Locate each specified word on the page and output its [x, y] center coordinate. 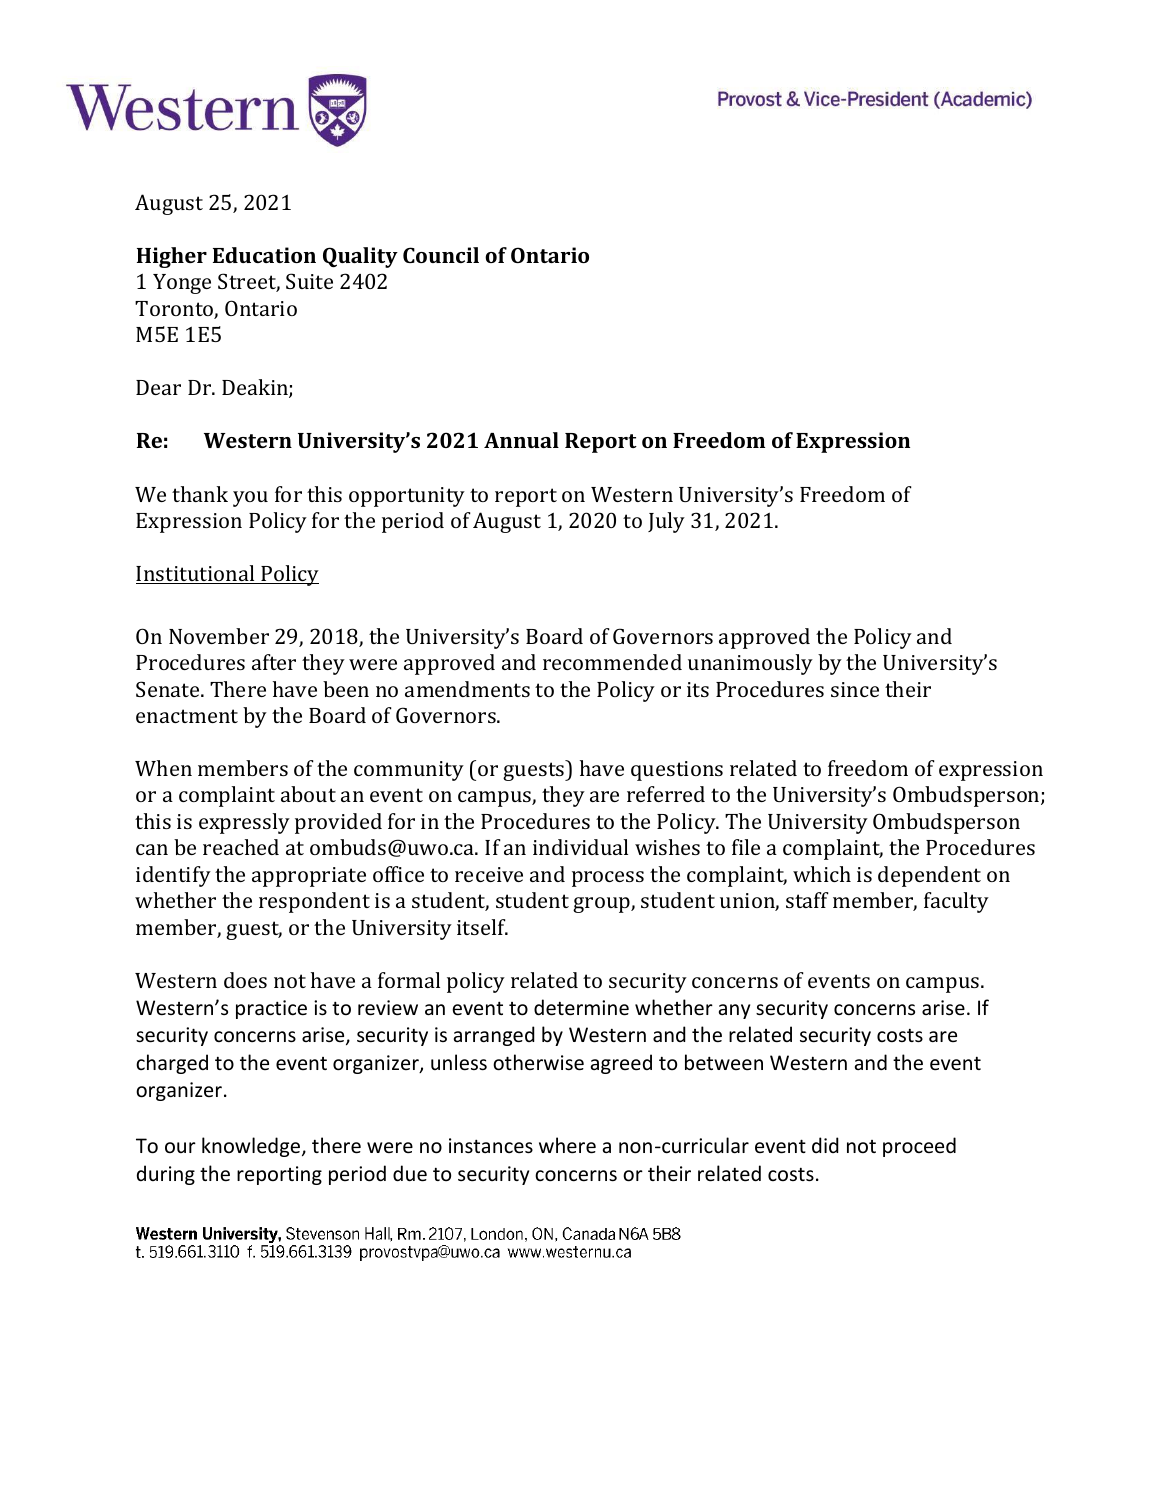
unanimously [750, 664]
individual [580, 847]
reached [241, 847]
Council [441, 255]
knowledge [252, 1147]
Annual [521, 440]
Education [264, 255]
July [666, 522]
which [822, 874]
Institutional [196, 574]
